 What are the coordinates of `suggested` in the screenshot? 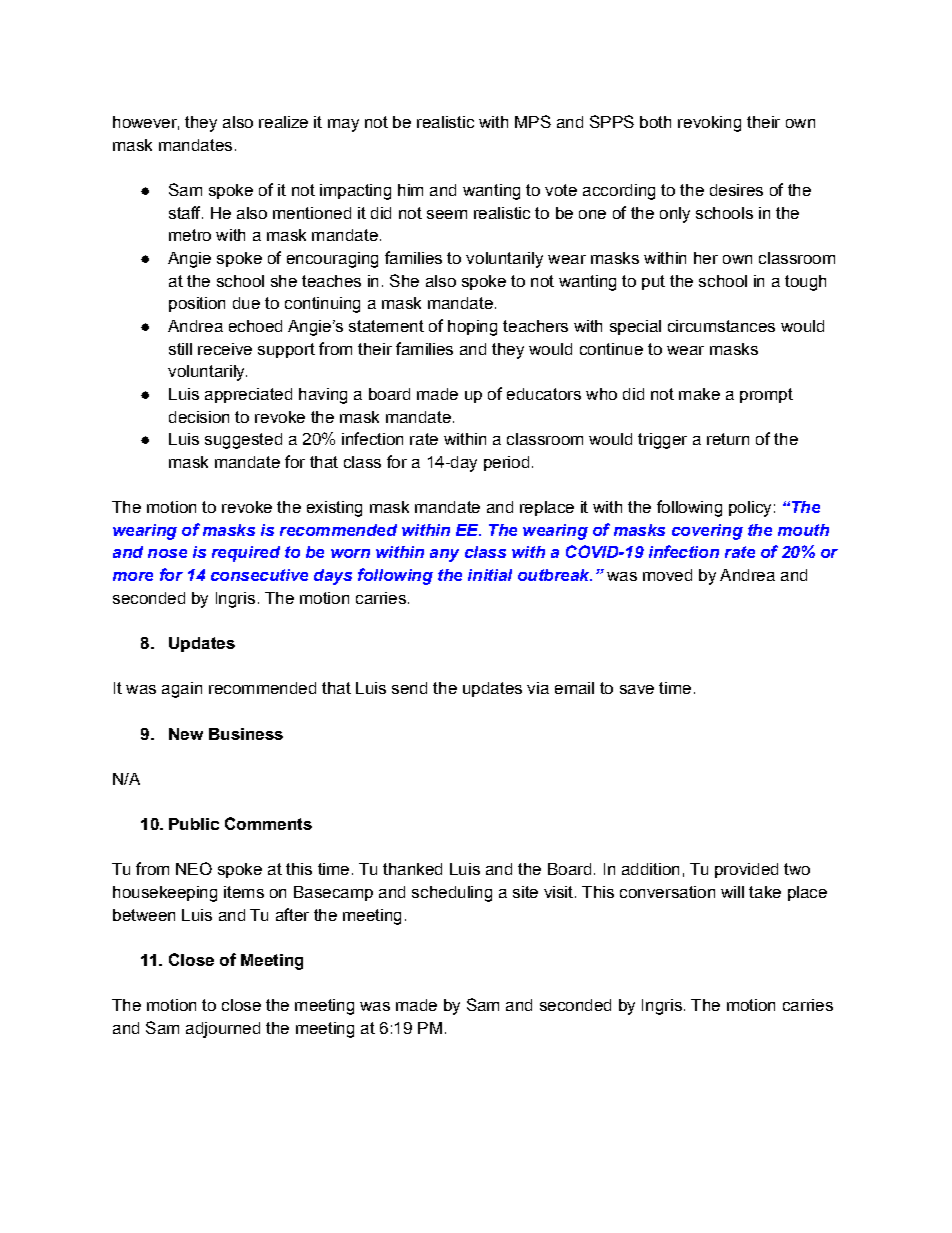 It's located at (243, 441).
